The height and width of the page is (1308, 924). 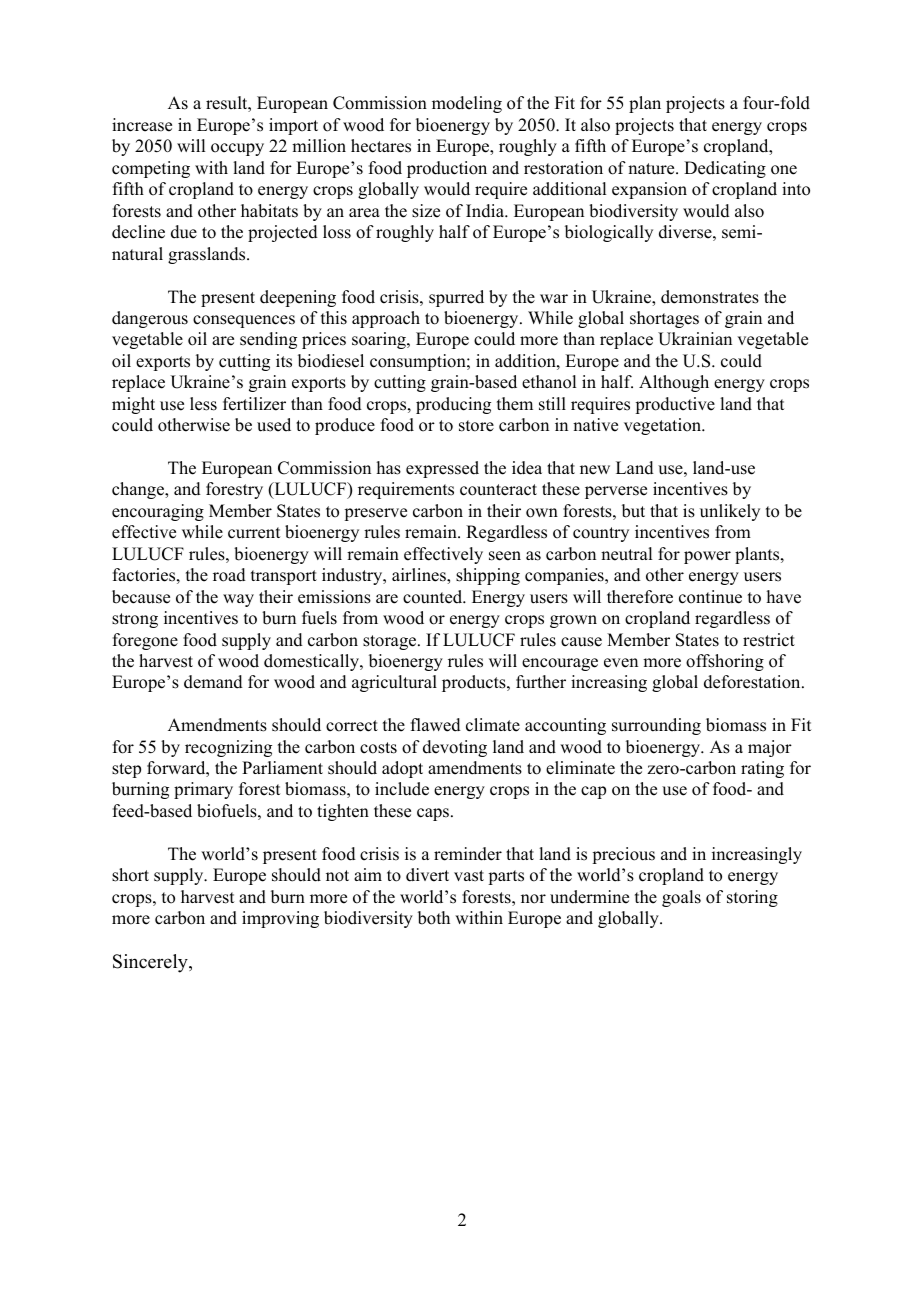 I want to click on both, so click(x=434, y=918).
